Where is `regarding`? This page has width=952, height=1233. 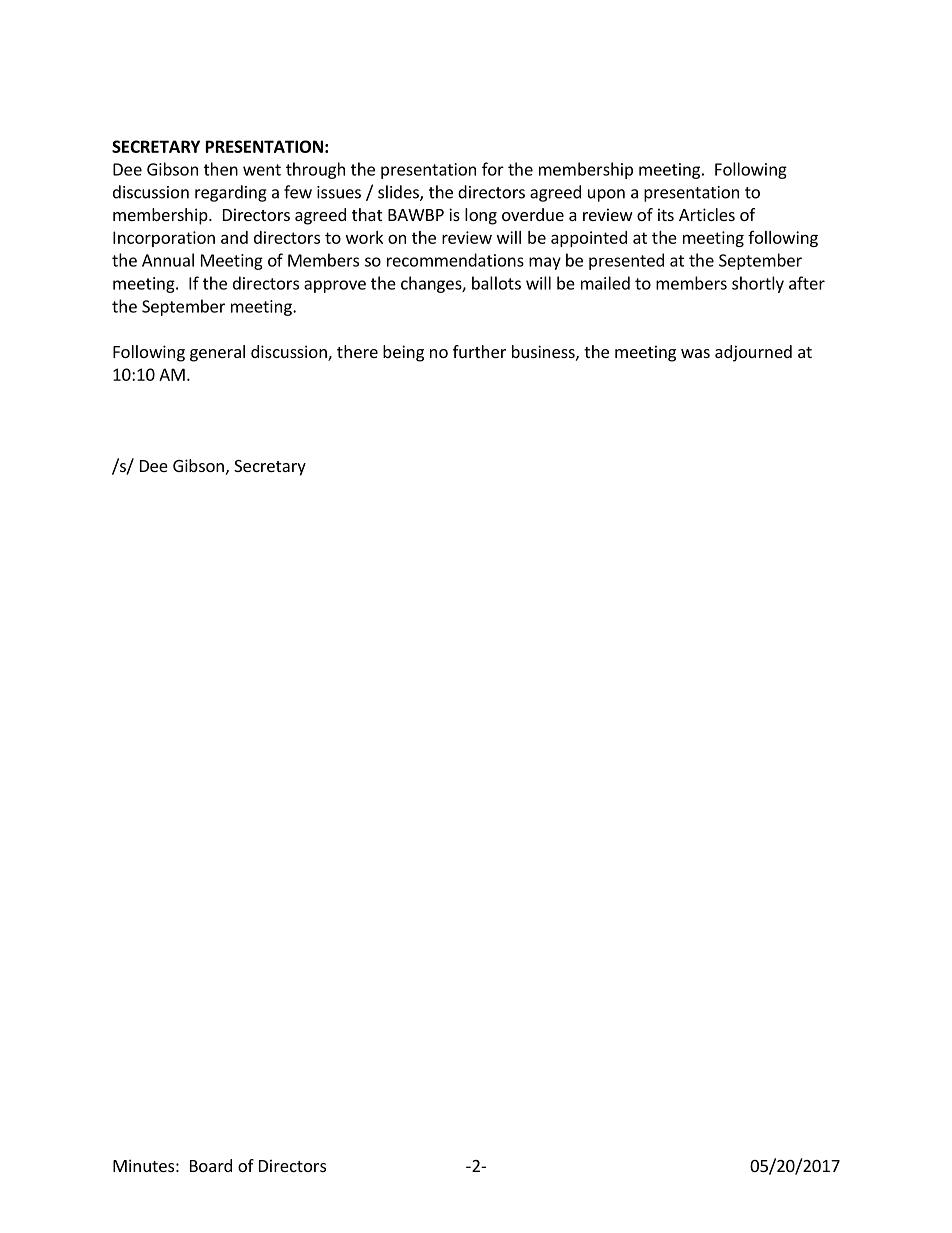 regarding is located at coordinates (231, 193).
